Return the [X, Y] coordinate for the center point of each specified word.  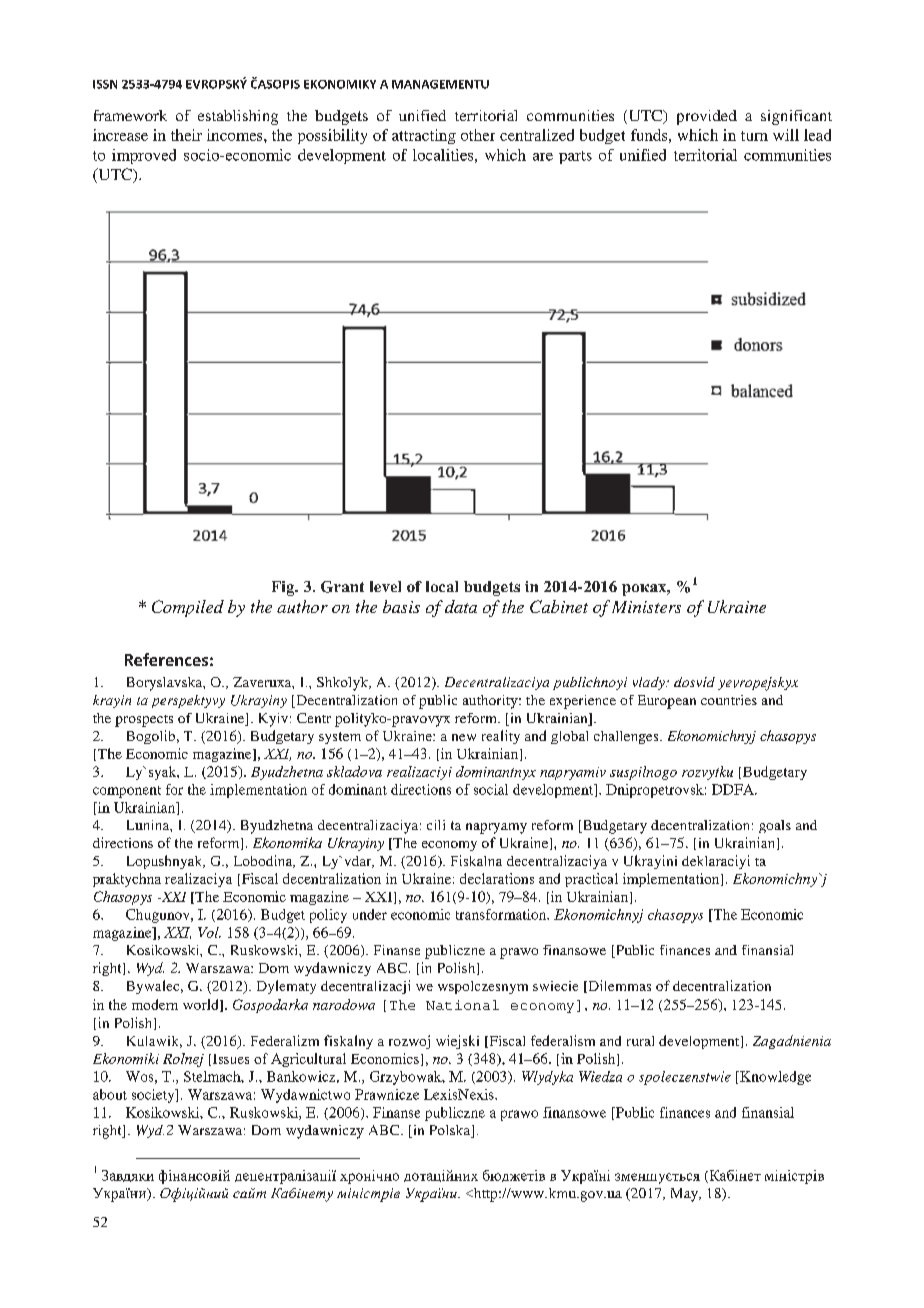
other [478, 135]
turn [754, 136]
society [154, 1096]
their [186, 135]
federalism [563, 1040]
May [685, 1195]
